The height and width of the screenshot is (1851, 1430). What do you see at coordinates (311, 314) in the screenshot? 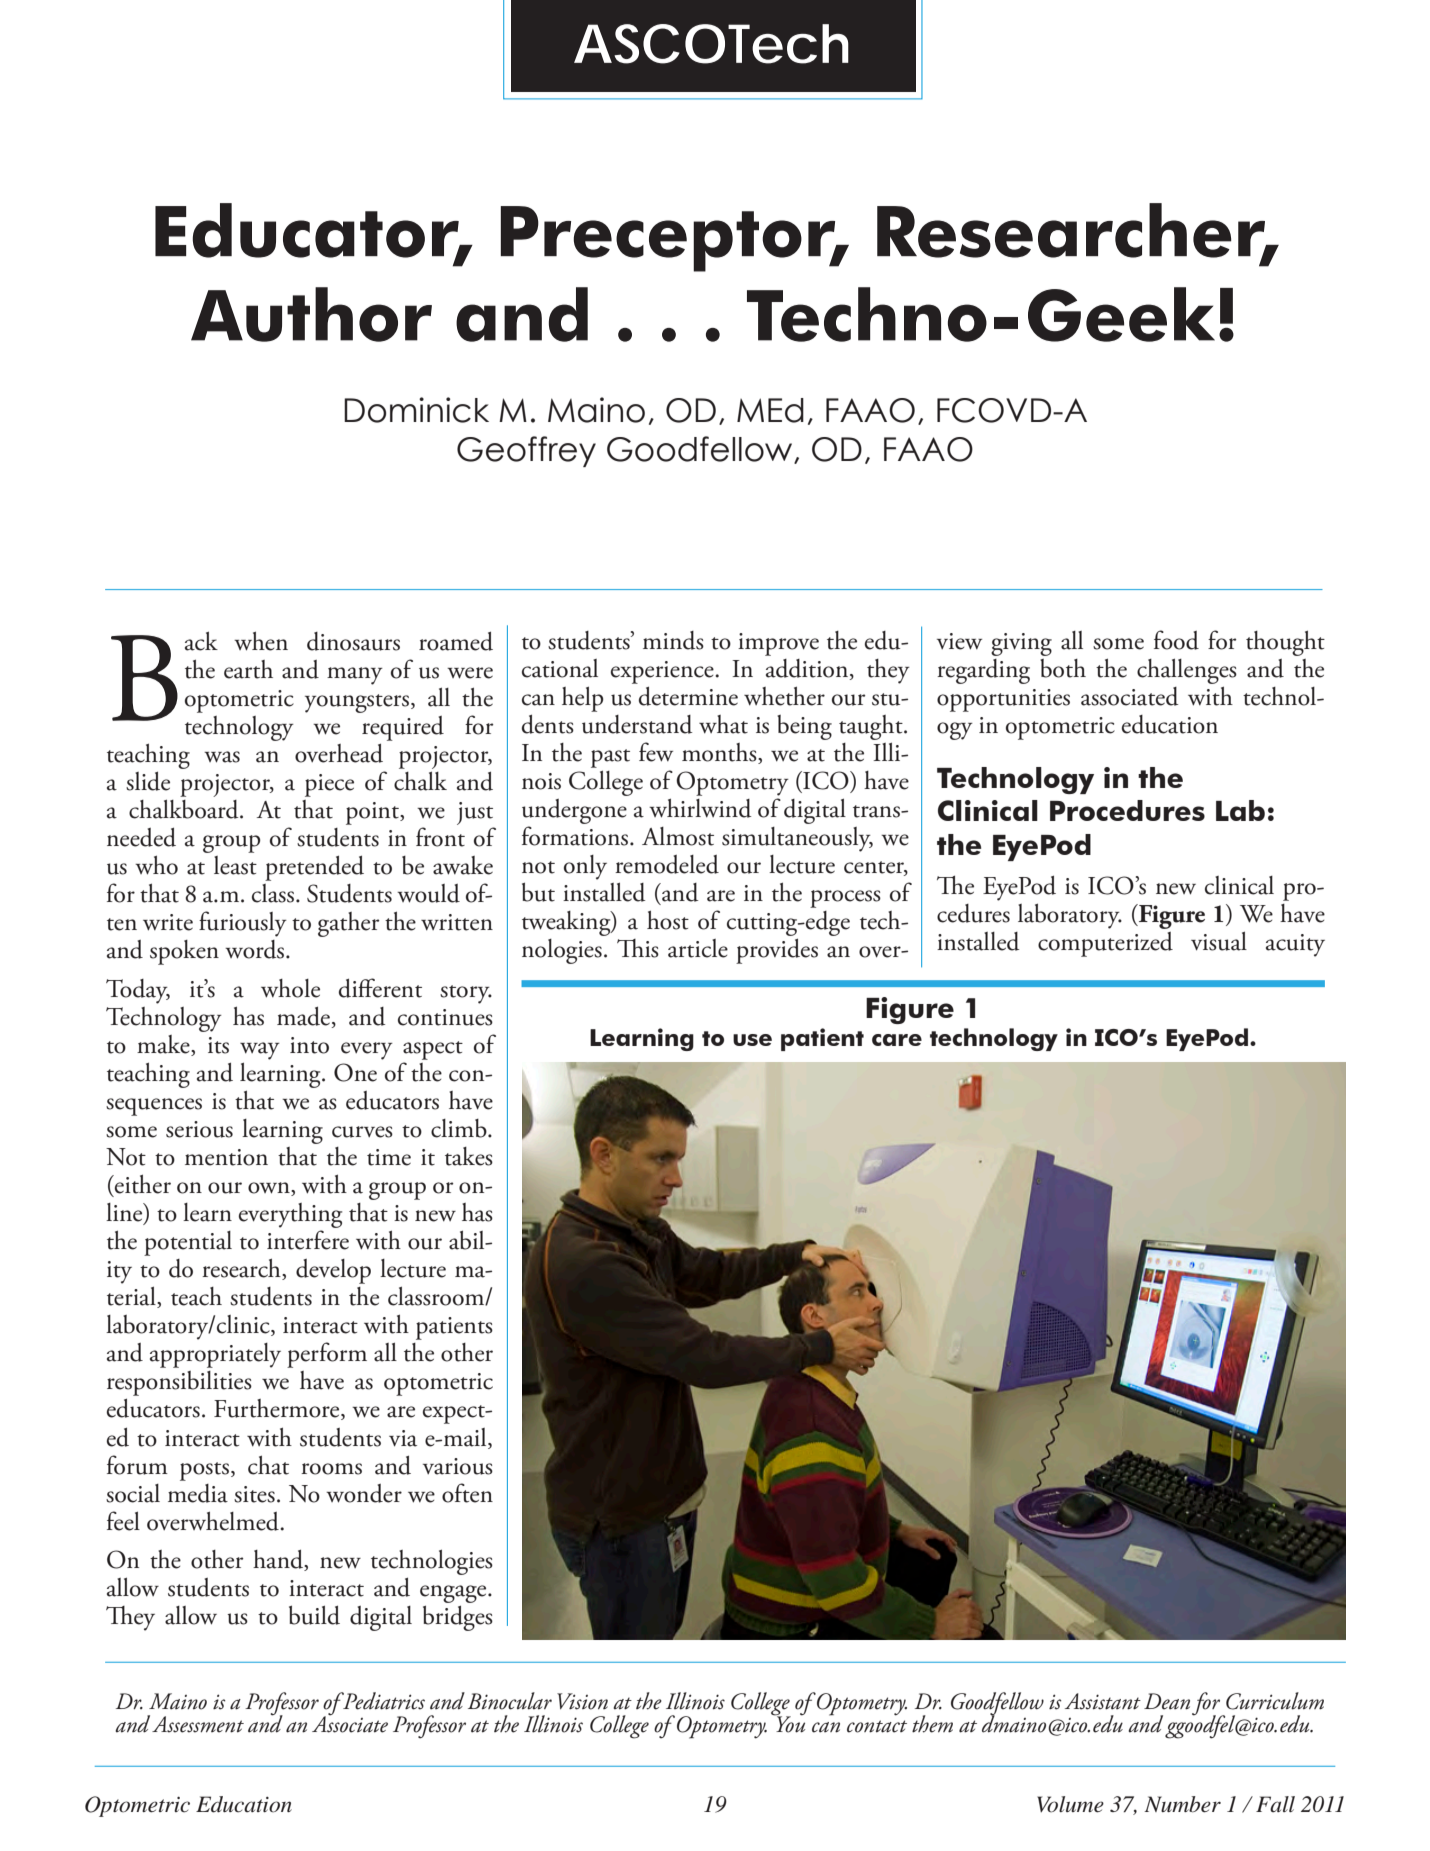
I see `Author` at bounding box center [311, 314].
